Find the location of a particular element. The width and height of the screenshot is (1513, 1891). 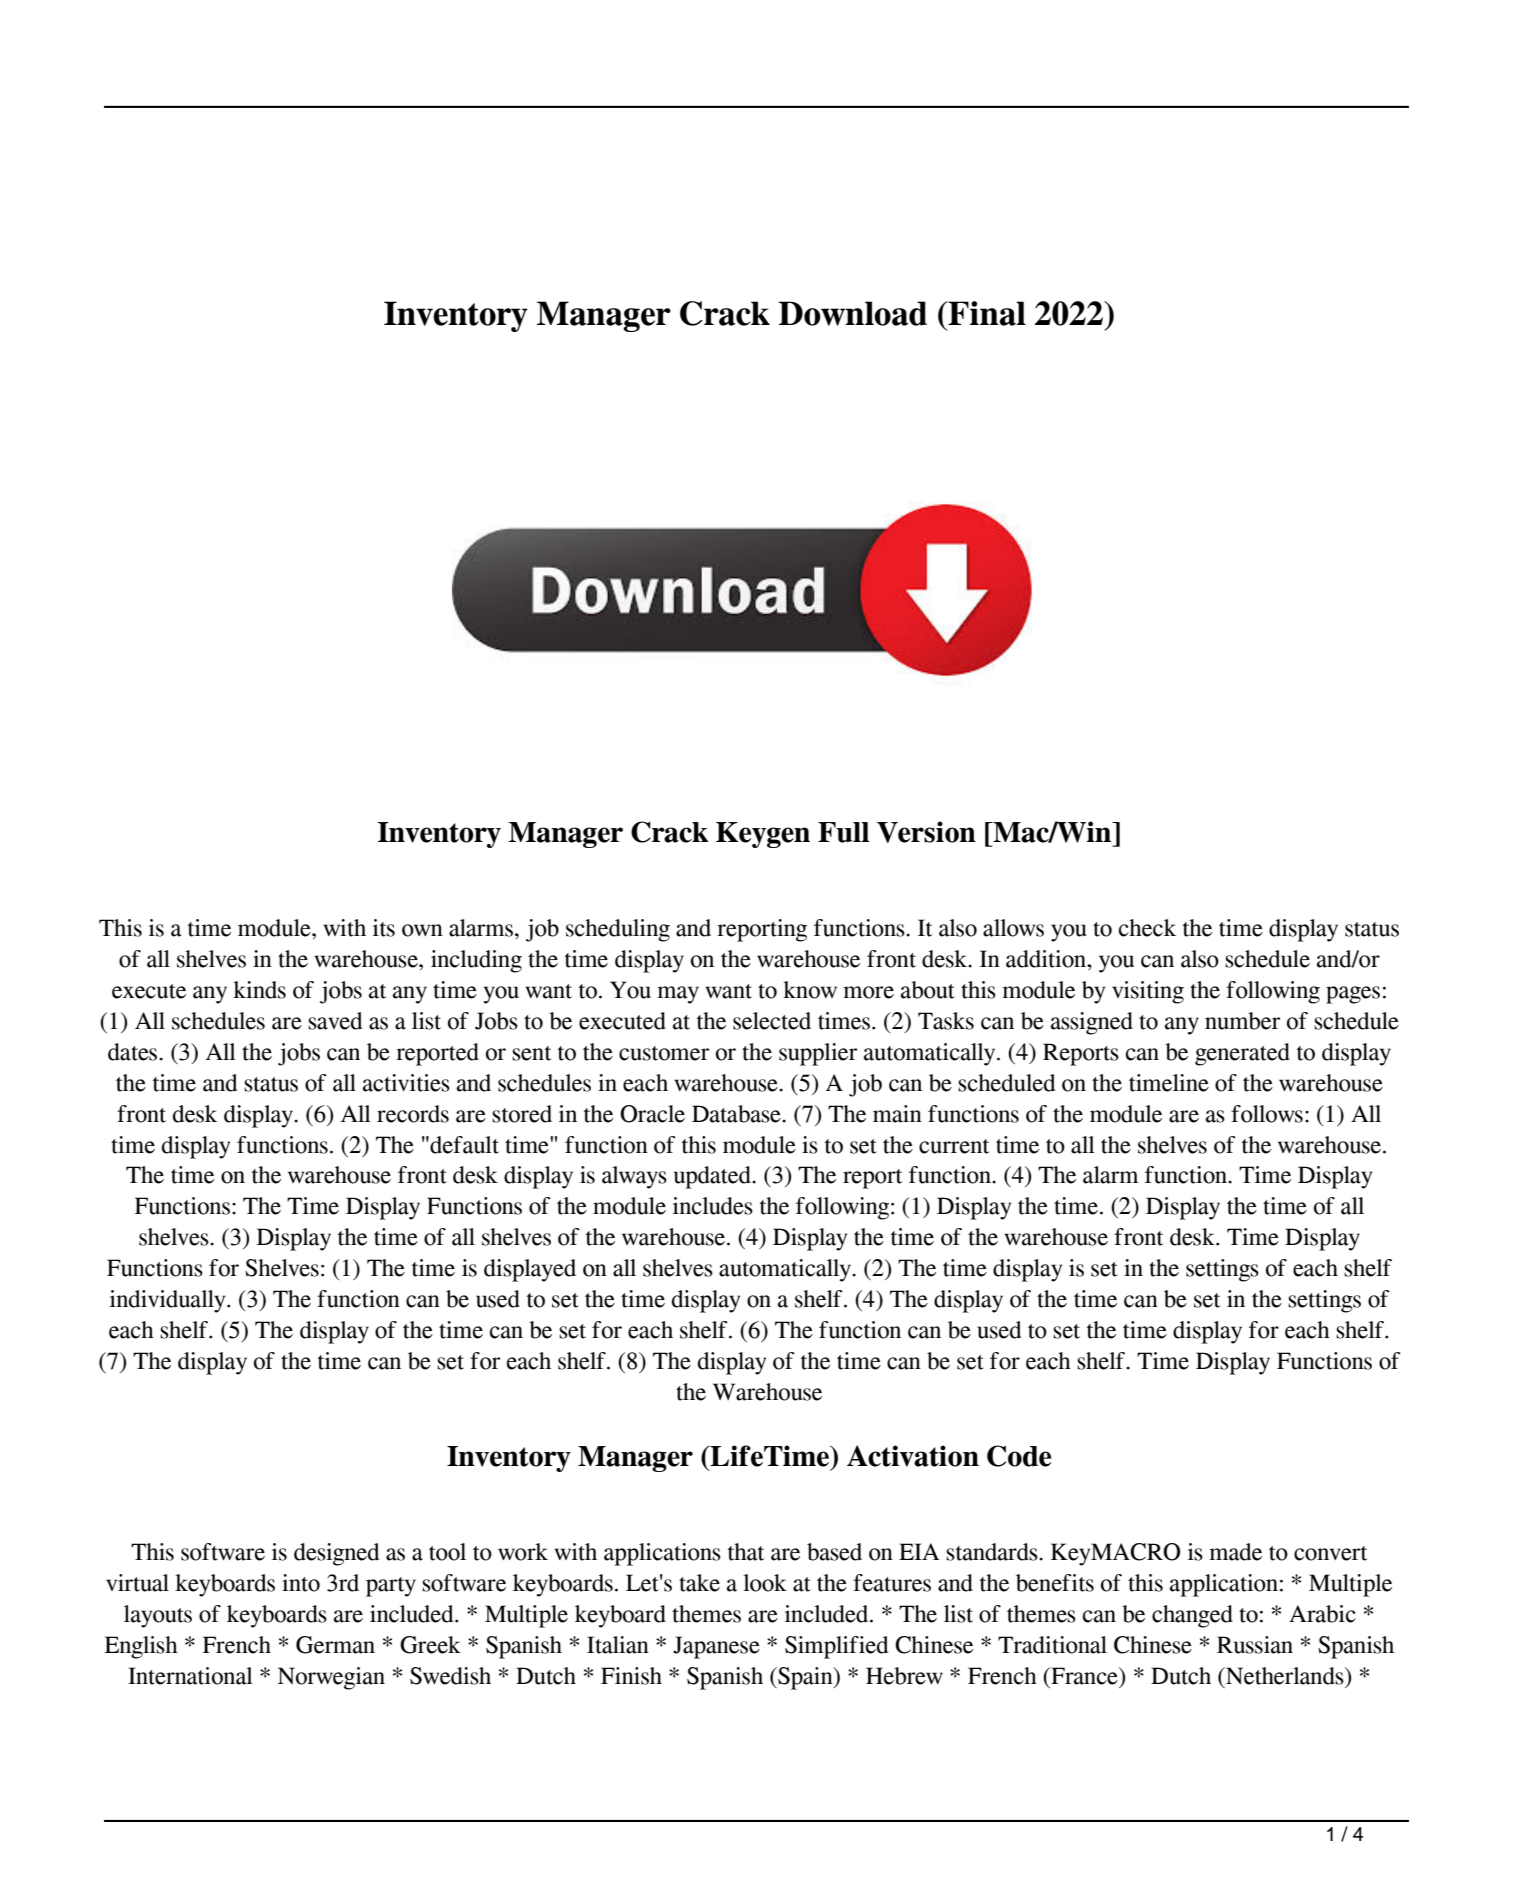

selected is located at coordinates (772, 1021).
